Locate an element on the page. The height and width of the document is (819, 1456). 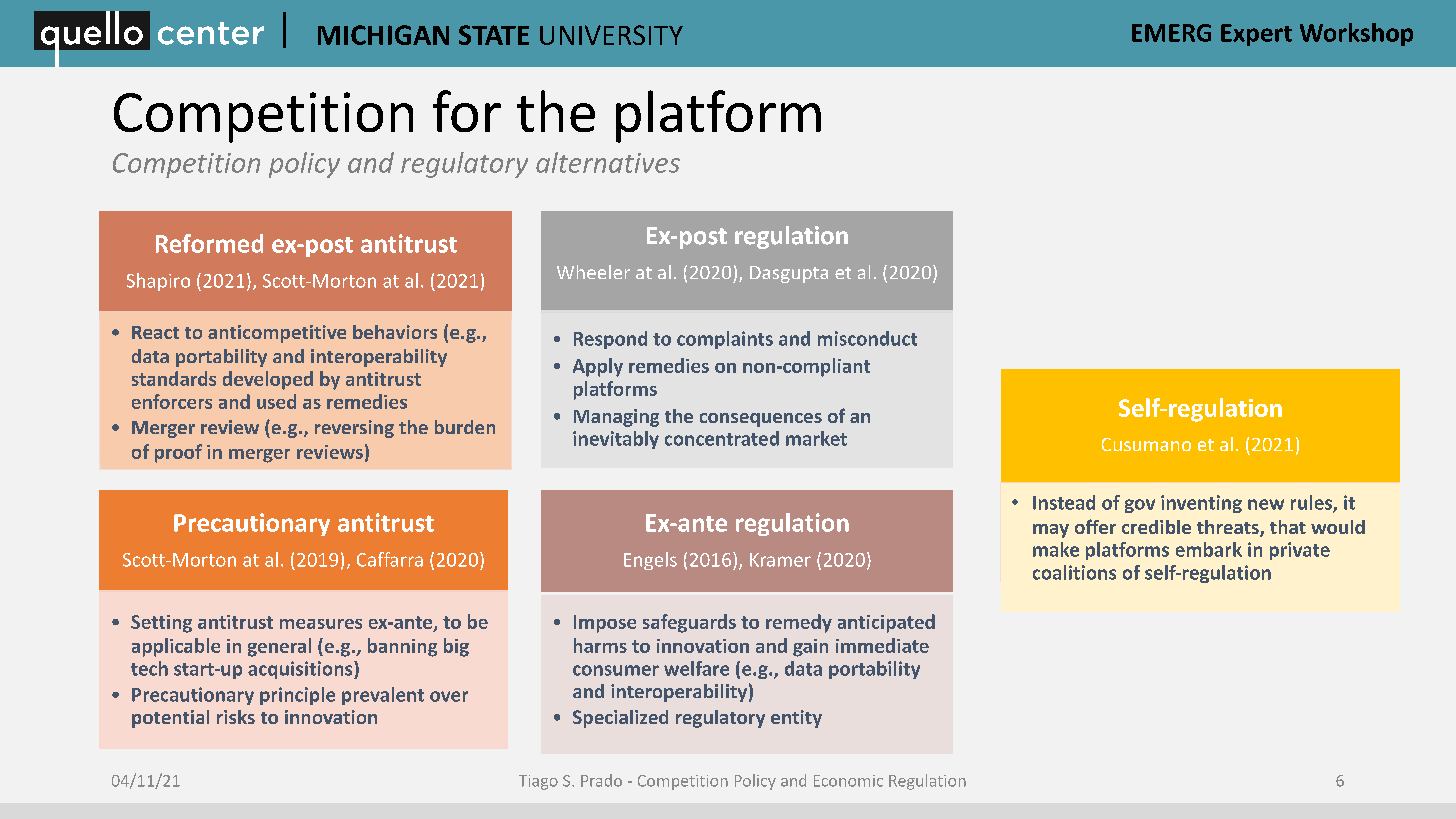
risks is located at coordinates (236, 717).
